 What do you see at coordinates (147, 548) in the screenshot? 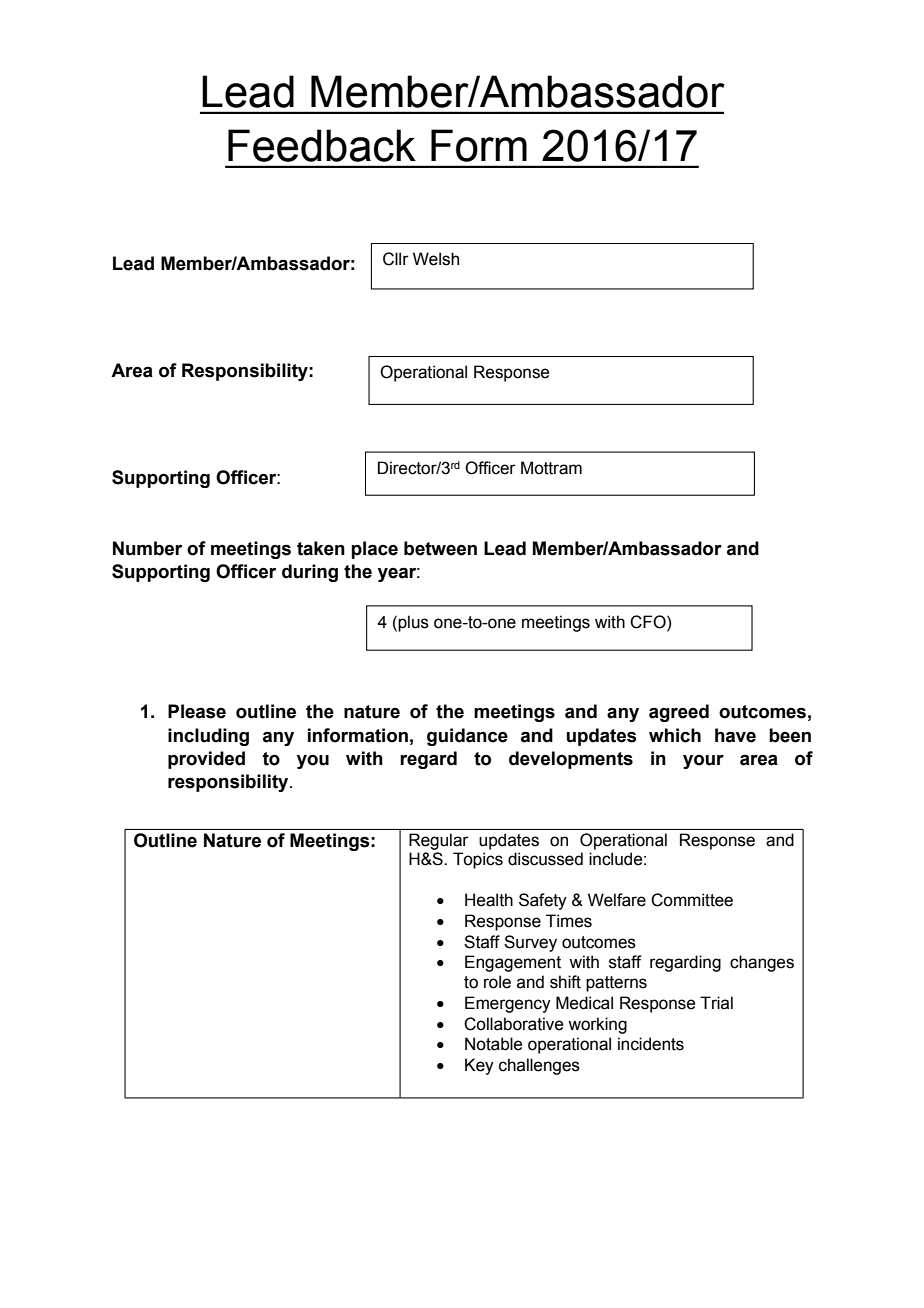
I see `Number` at bounding box center [147, 548].
